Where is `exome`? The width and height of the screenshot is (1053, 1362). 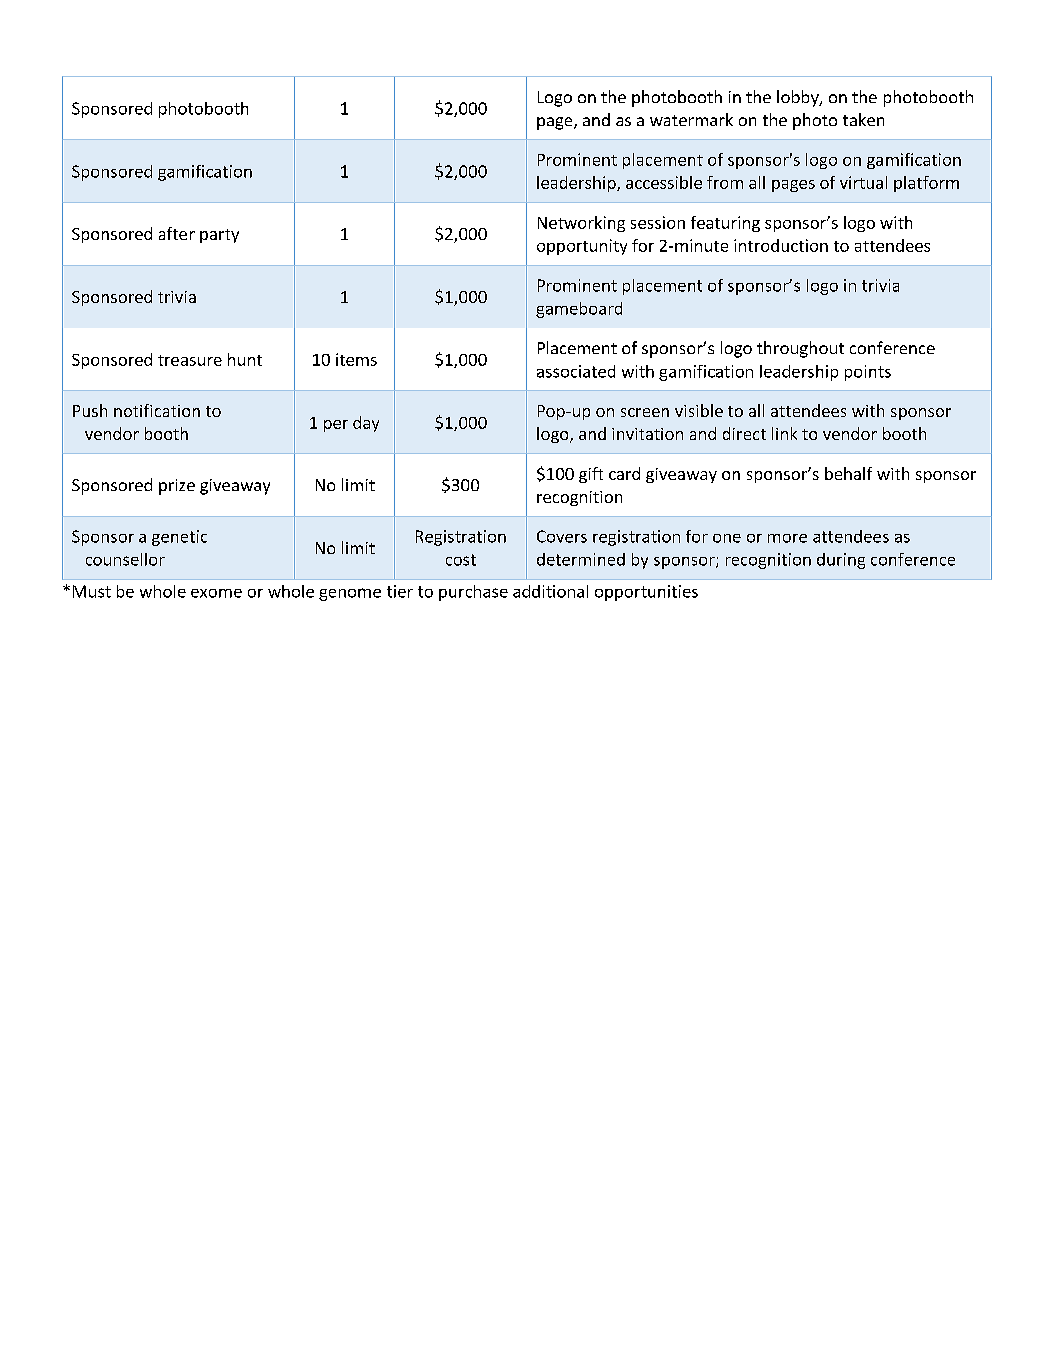
exome is located at coordinates (216, 593).
